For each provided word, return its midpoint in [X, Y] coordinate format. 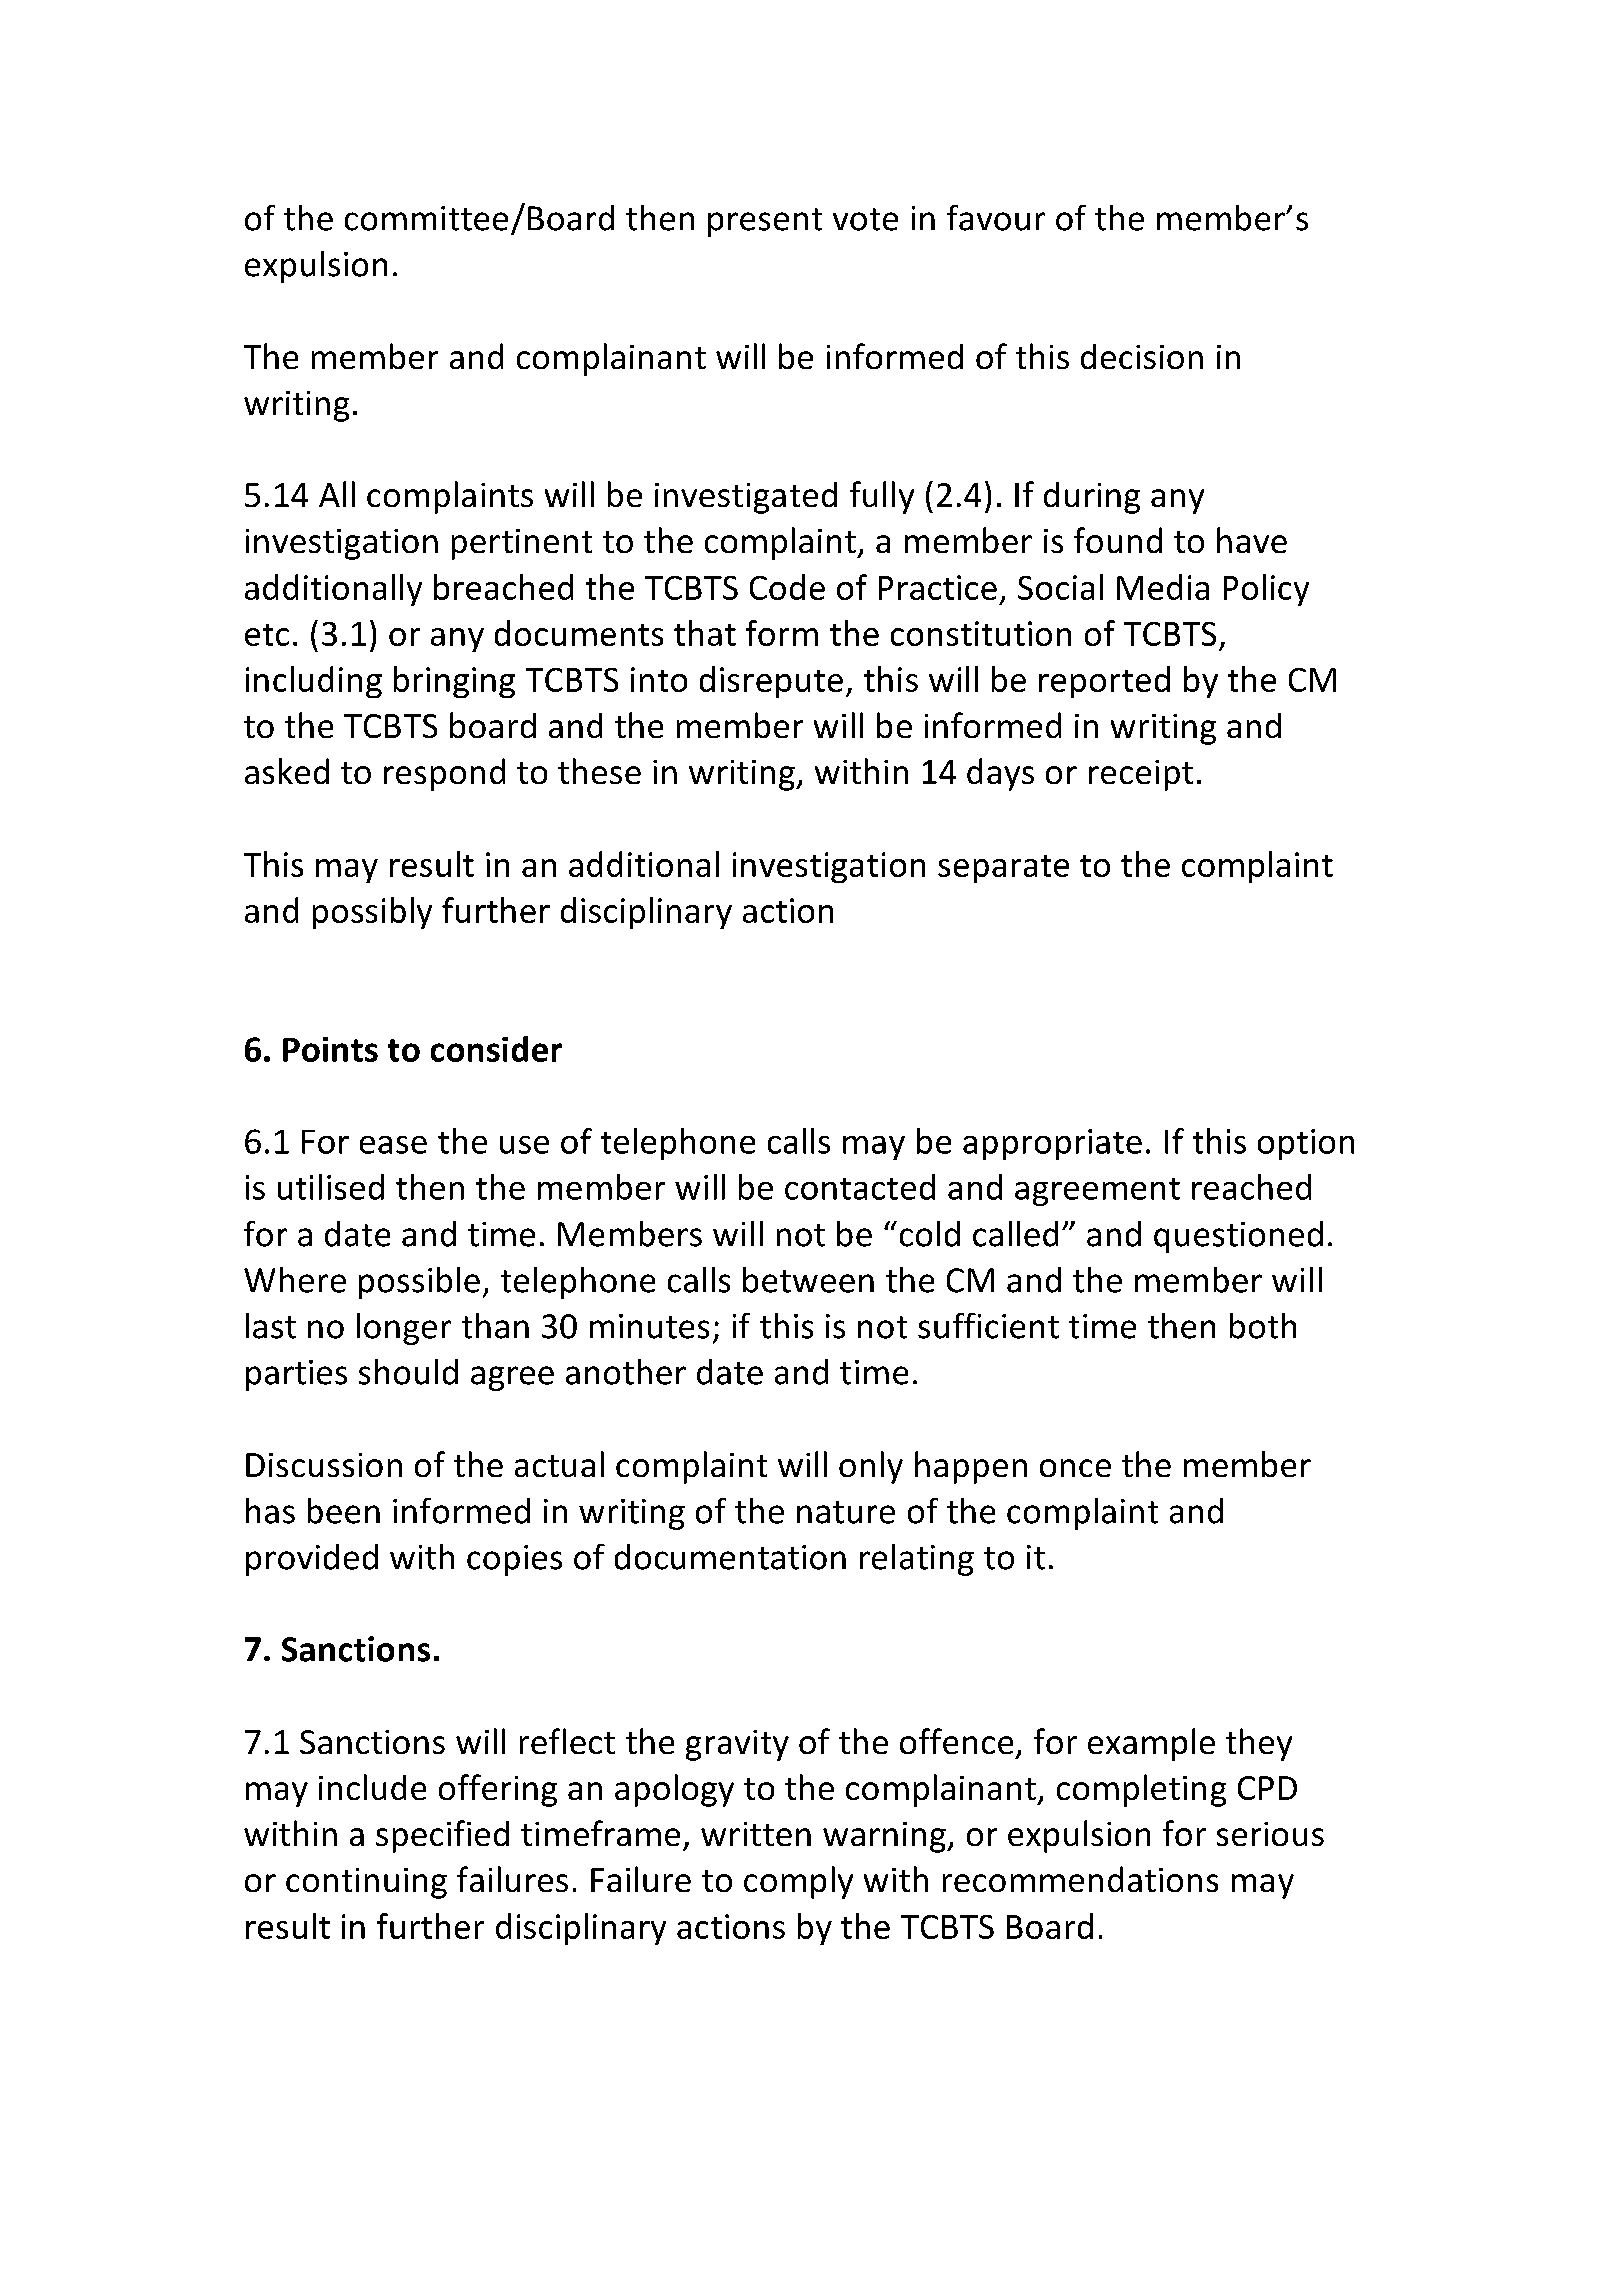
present [765, 222]
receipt [1141, 775]
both [1263, 1326]
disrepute [771, 682]
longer [404, 1329]
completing [1141, 1790]
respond [444, 774]
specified [442, 1836]
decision [1142, 356]
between [808, 1280]
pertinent [522, 544]
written [756, 1834]
